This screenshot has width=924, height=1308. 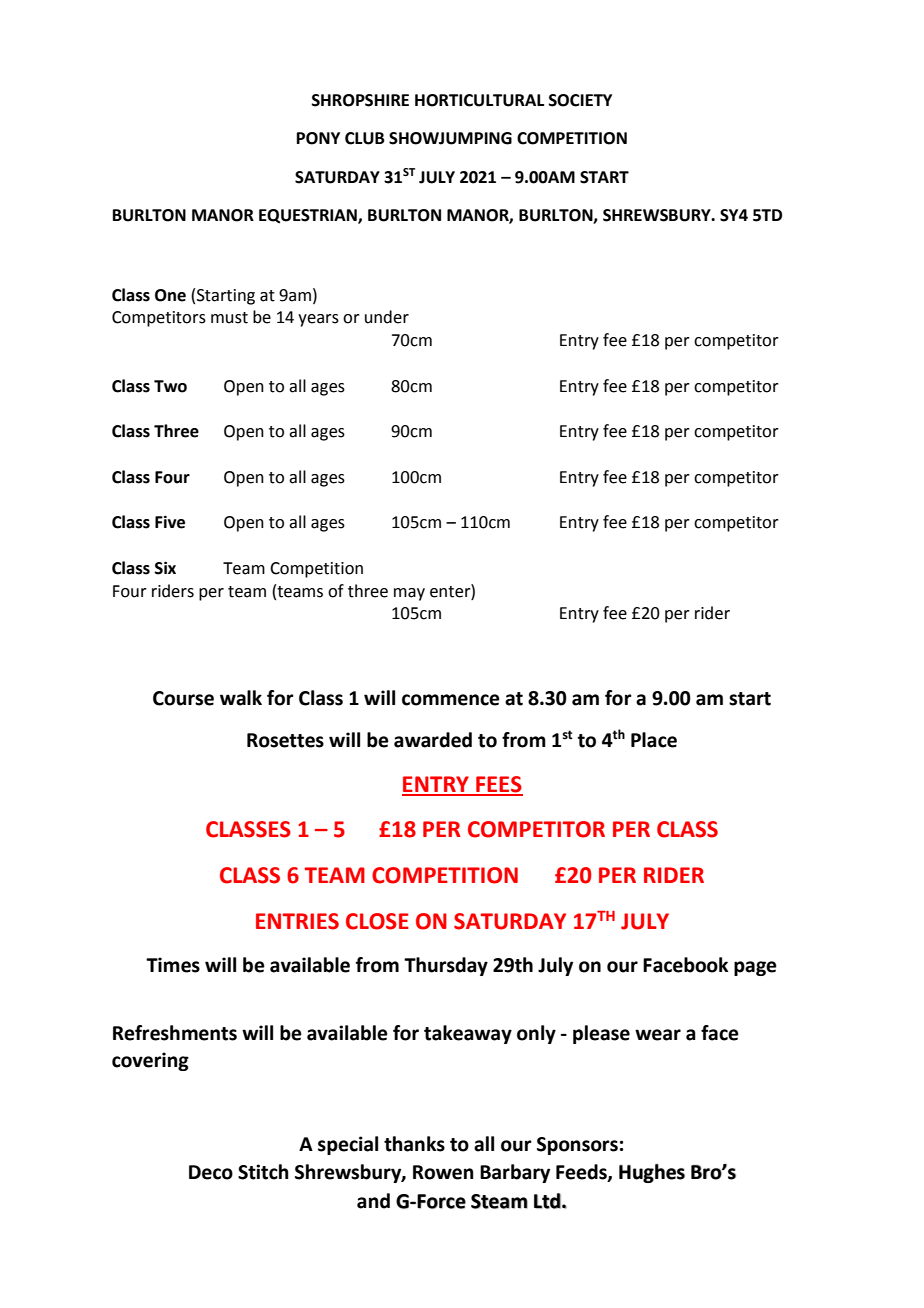 I want to click on Hughes, so click(x=652, y=1173).
